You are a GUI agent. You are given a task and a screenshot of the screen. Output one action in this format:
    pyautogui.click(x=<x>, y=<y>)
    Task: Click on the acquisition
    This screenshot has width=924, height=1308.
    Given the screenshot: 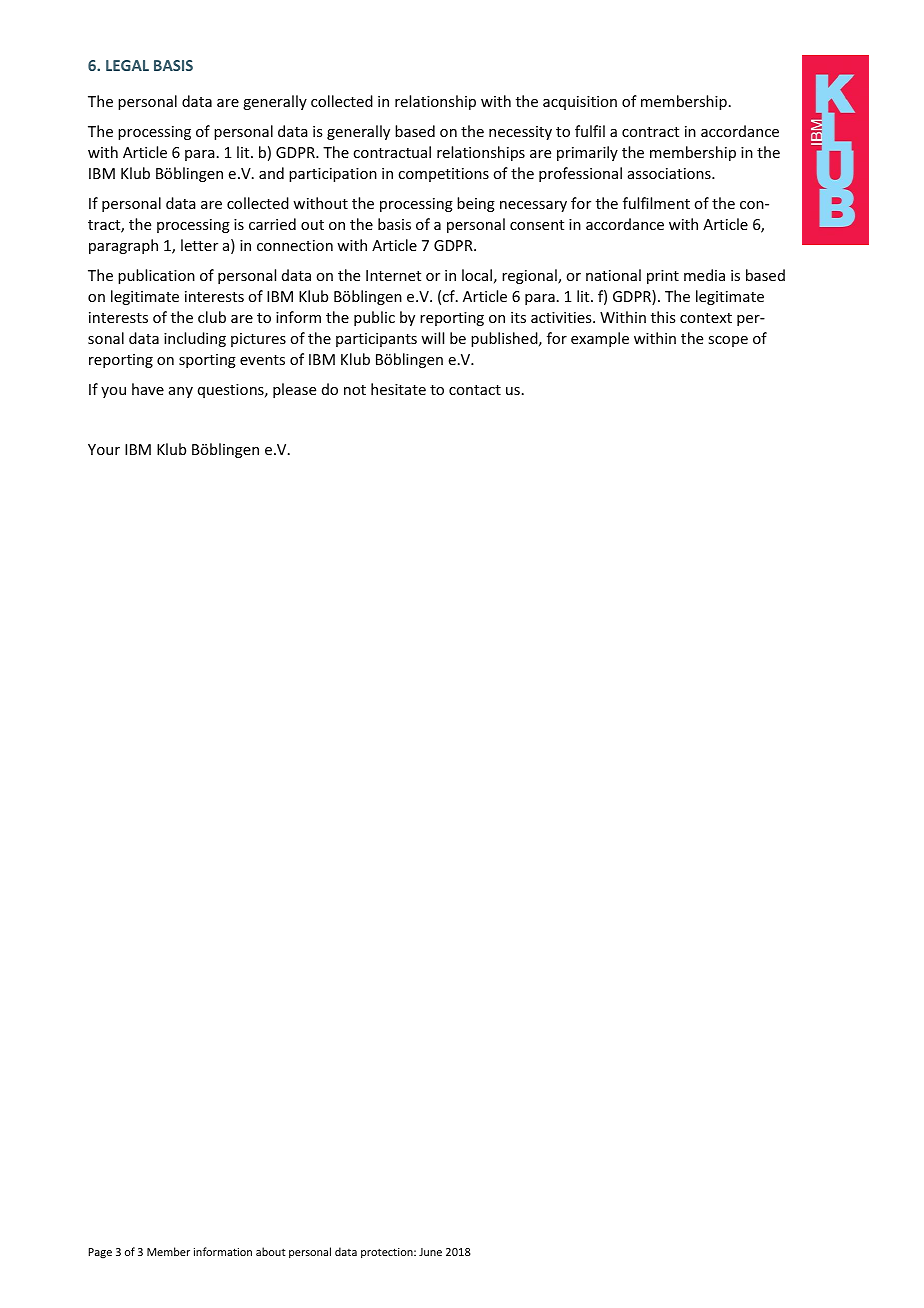 What is the action you would take?
    pyautogui.click(x=580, y=103)
